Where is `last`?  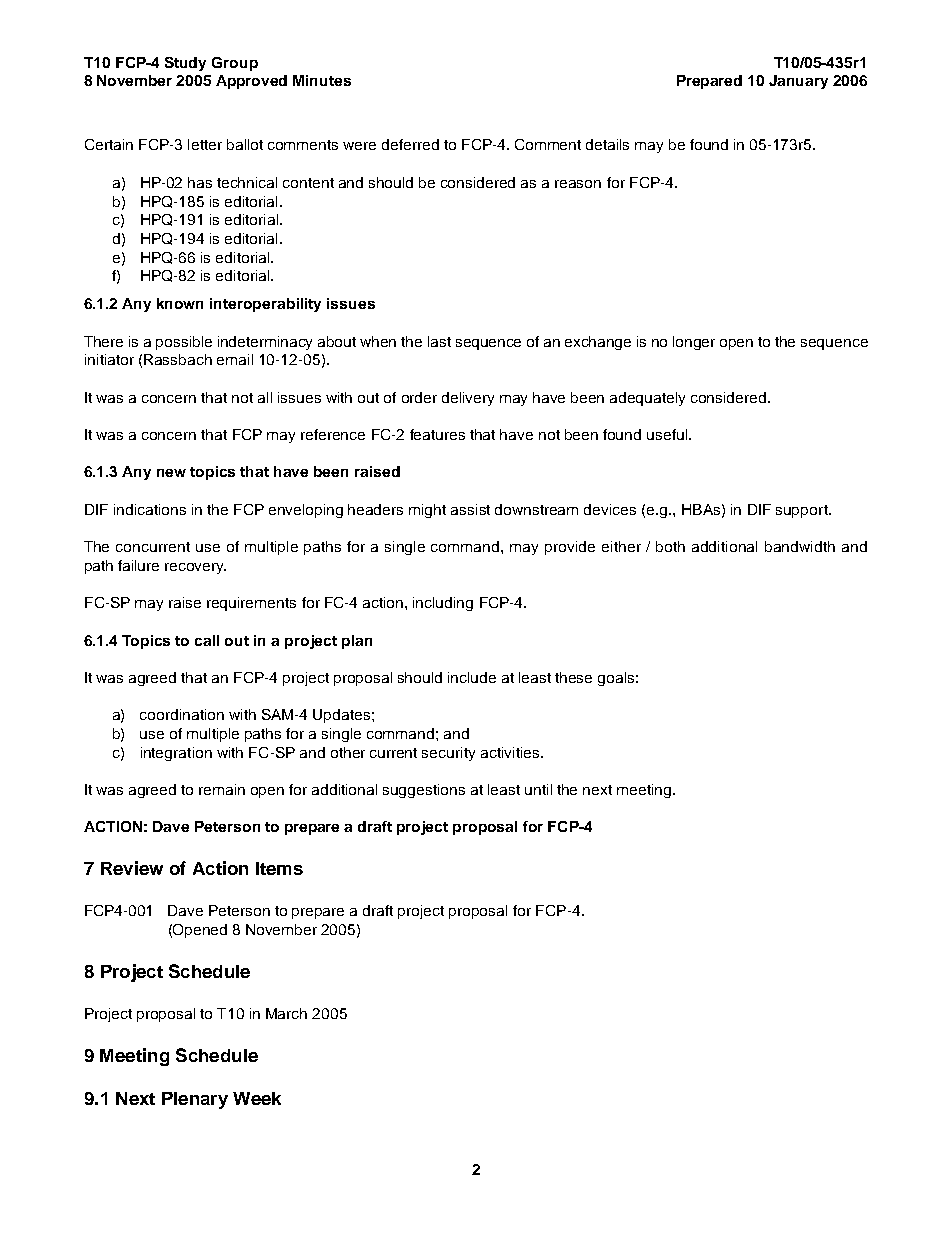 last is located at coordinates (439, 341).
